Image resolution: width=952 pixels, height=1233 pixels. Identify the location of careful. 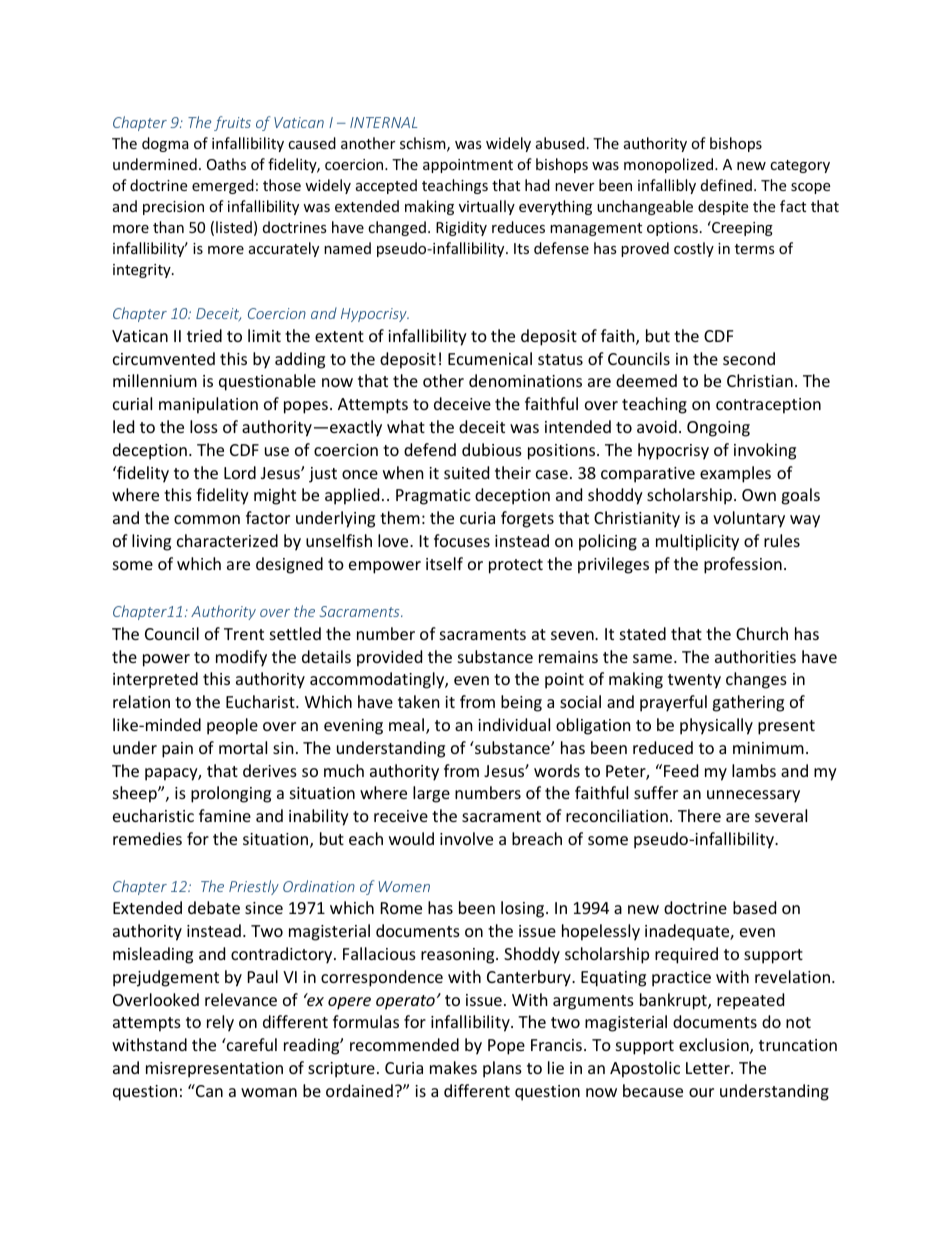
(251, 1044).
